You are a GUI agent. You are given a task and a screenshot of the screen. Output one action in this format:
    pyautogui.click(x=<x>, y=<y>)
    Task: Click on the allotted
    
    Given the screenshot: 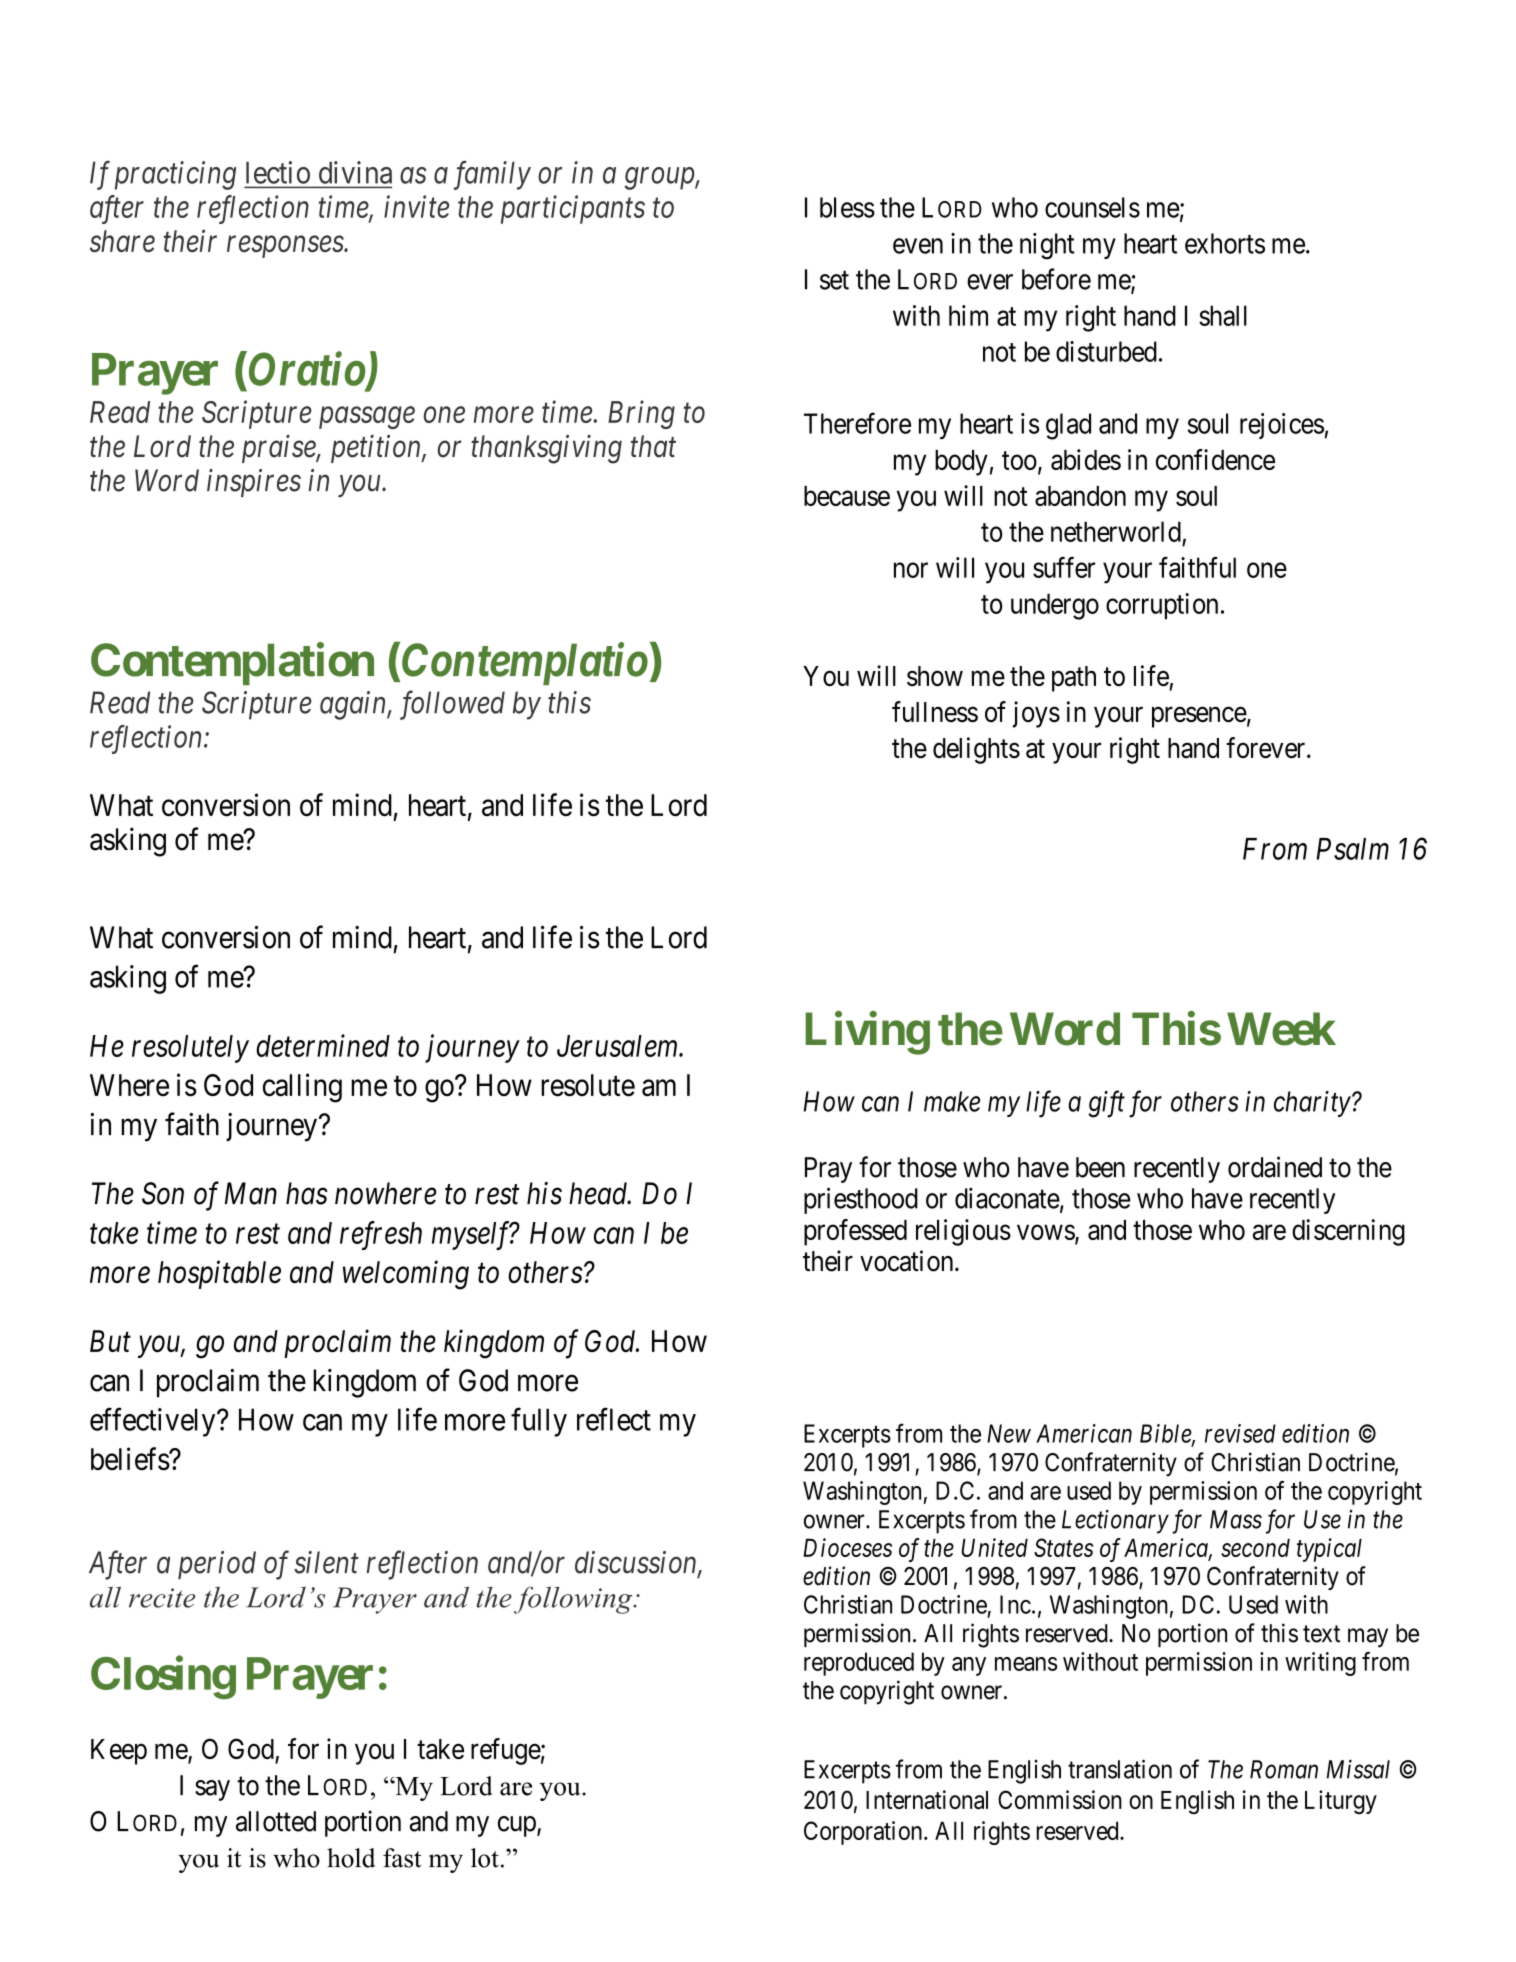 What is the action you would take?
    pyautogui.click(x=276, y=1821)
